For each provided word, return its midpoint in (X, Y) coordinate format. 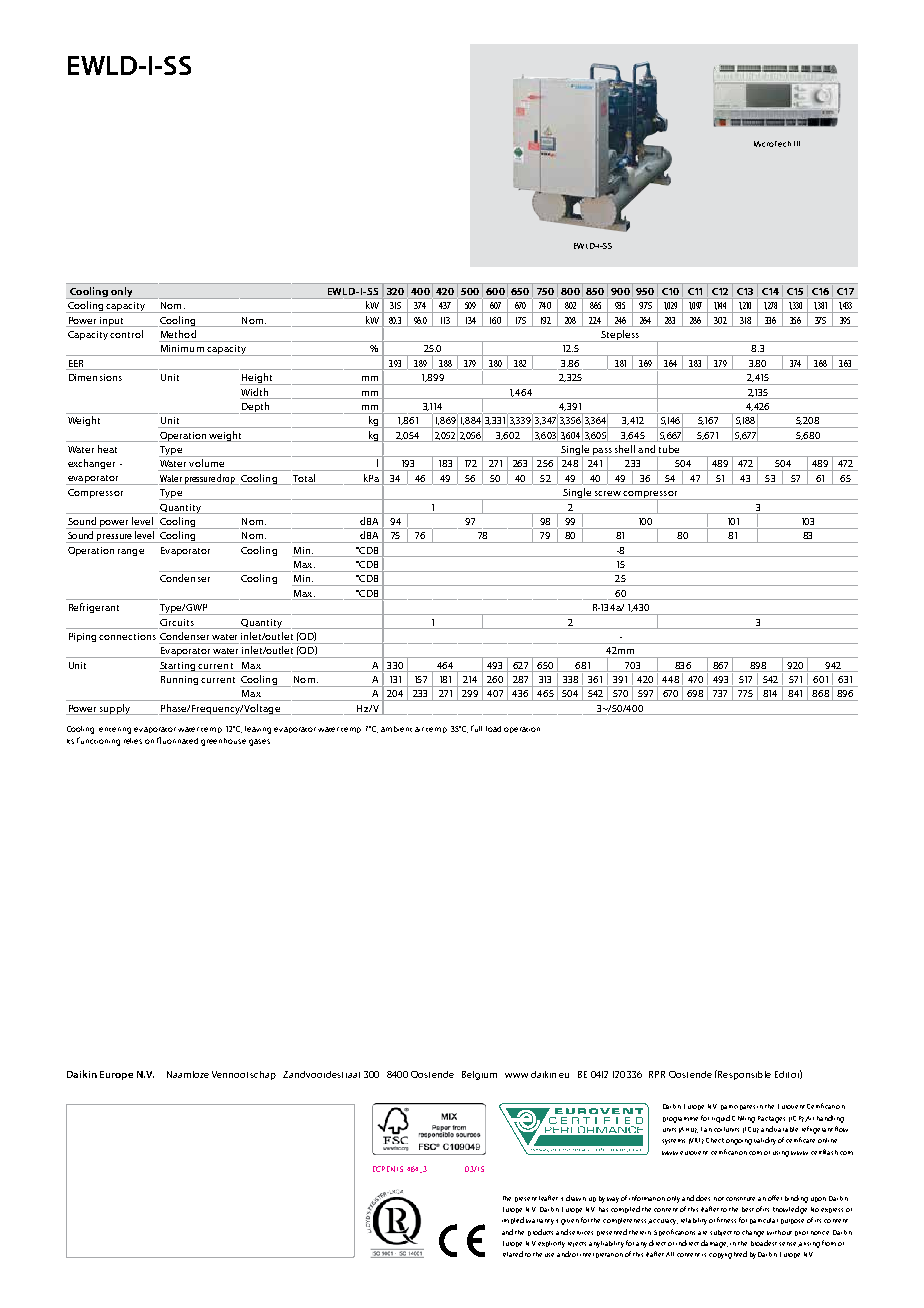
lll (797, 143)
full (476, 728)
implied (513, 1220)
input (111, 322)
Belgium (479, 1075)
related (513, 1254)
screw (608, 493)
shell (625, 449)
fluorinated (177, 740)
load (493, 729)
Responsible (743, 1075)
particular (764, 1221)
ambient (396, 729)
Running (179, 680)
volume (206, 463)
